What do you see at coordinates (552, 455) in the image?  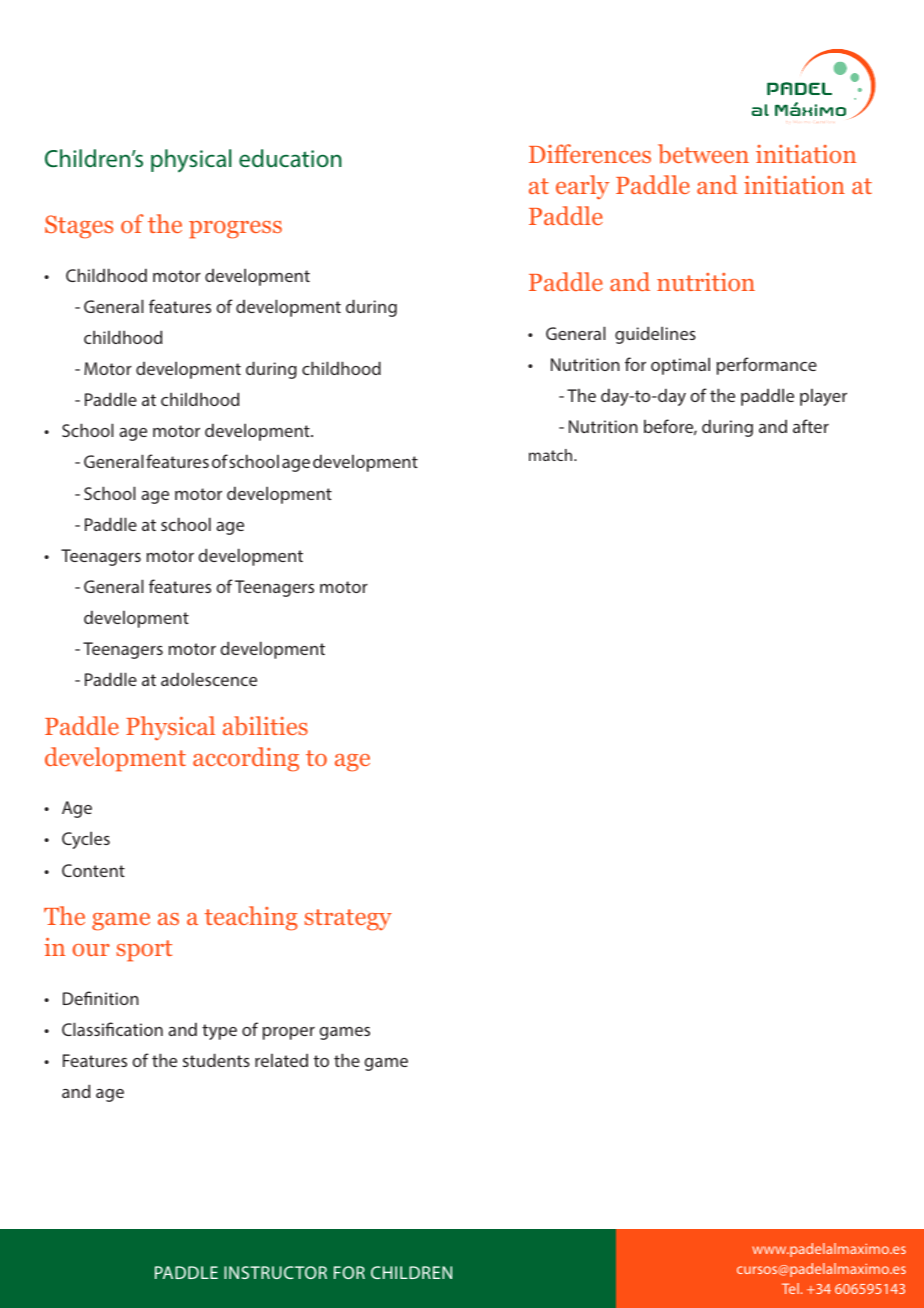 I see `match` at bounding box center [552, 455].
